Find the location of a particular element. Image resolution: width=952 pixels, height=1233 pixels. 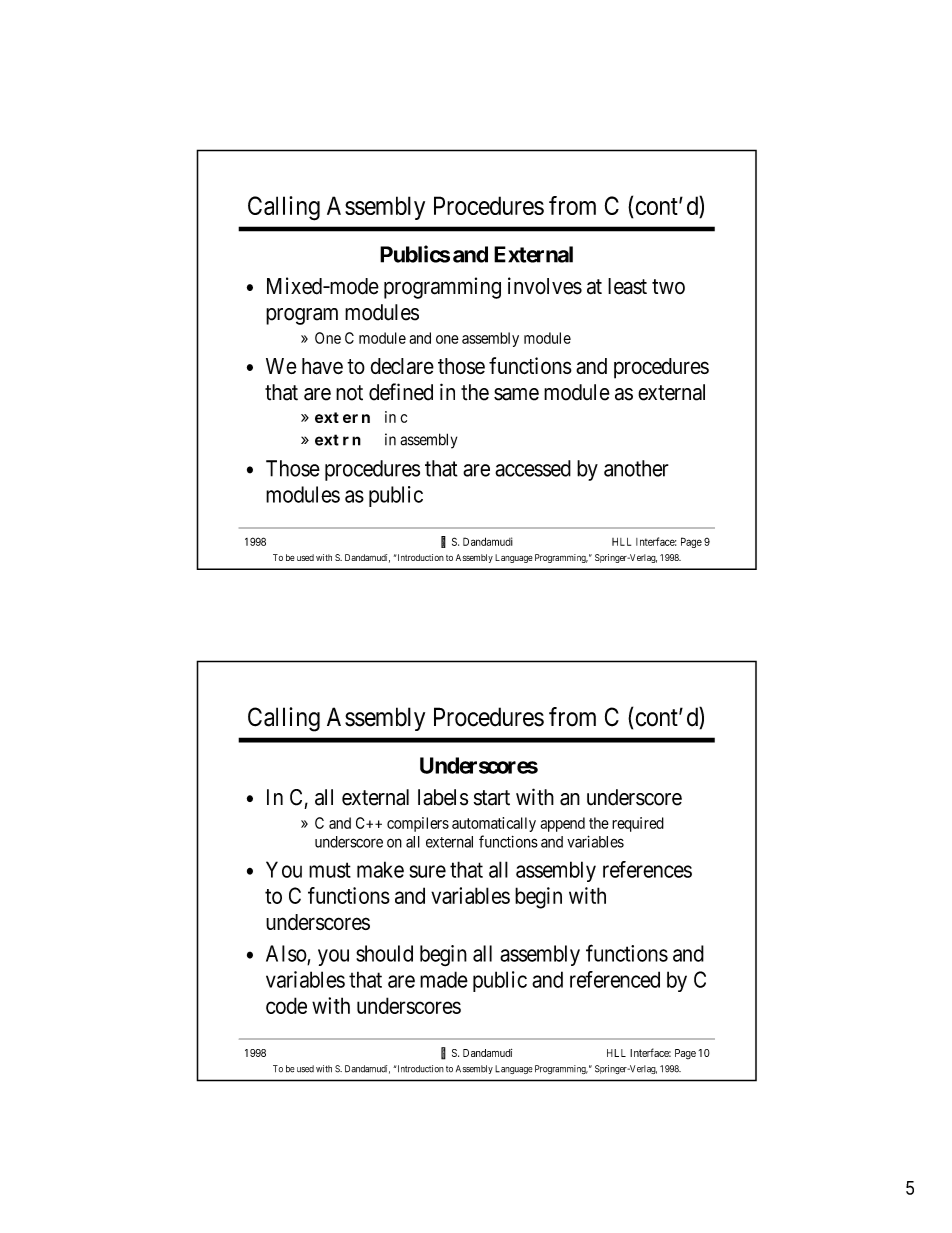

compilers is located at coordinates (418, 824).
